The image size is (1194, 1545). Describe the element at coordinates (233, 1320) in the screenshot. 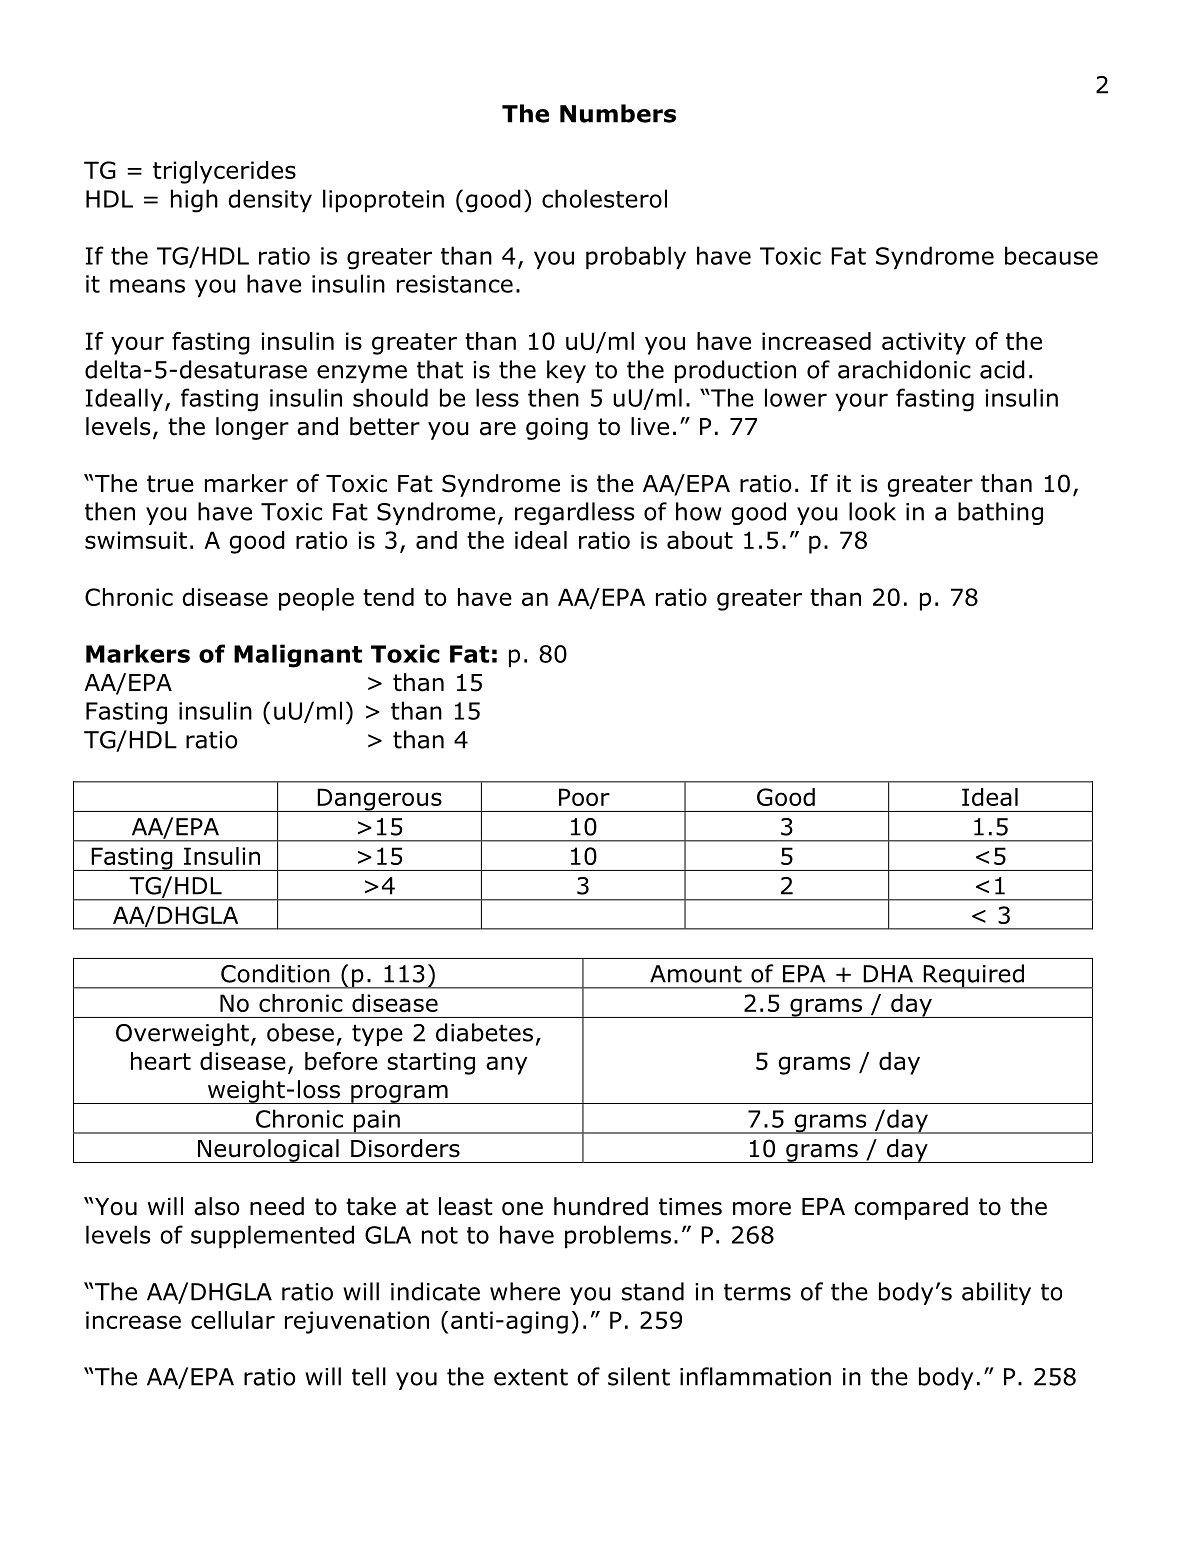

I see `cellular` at that location.
